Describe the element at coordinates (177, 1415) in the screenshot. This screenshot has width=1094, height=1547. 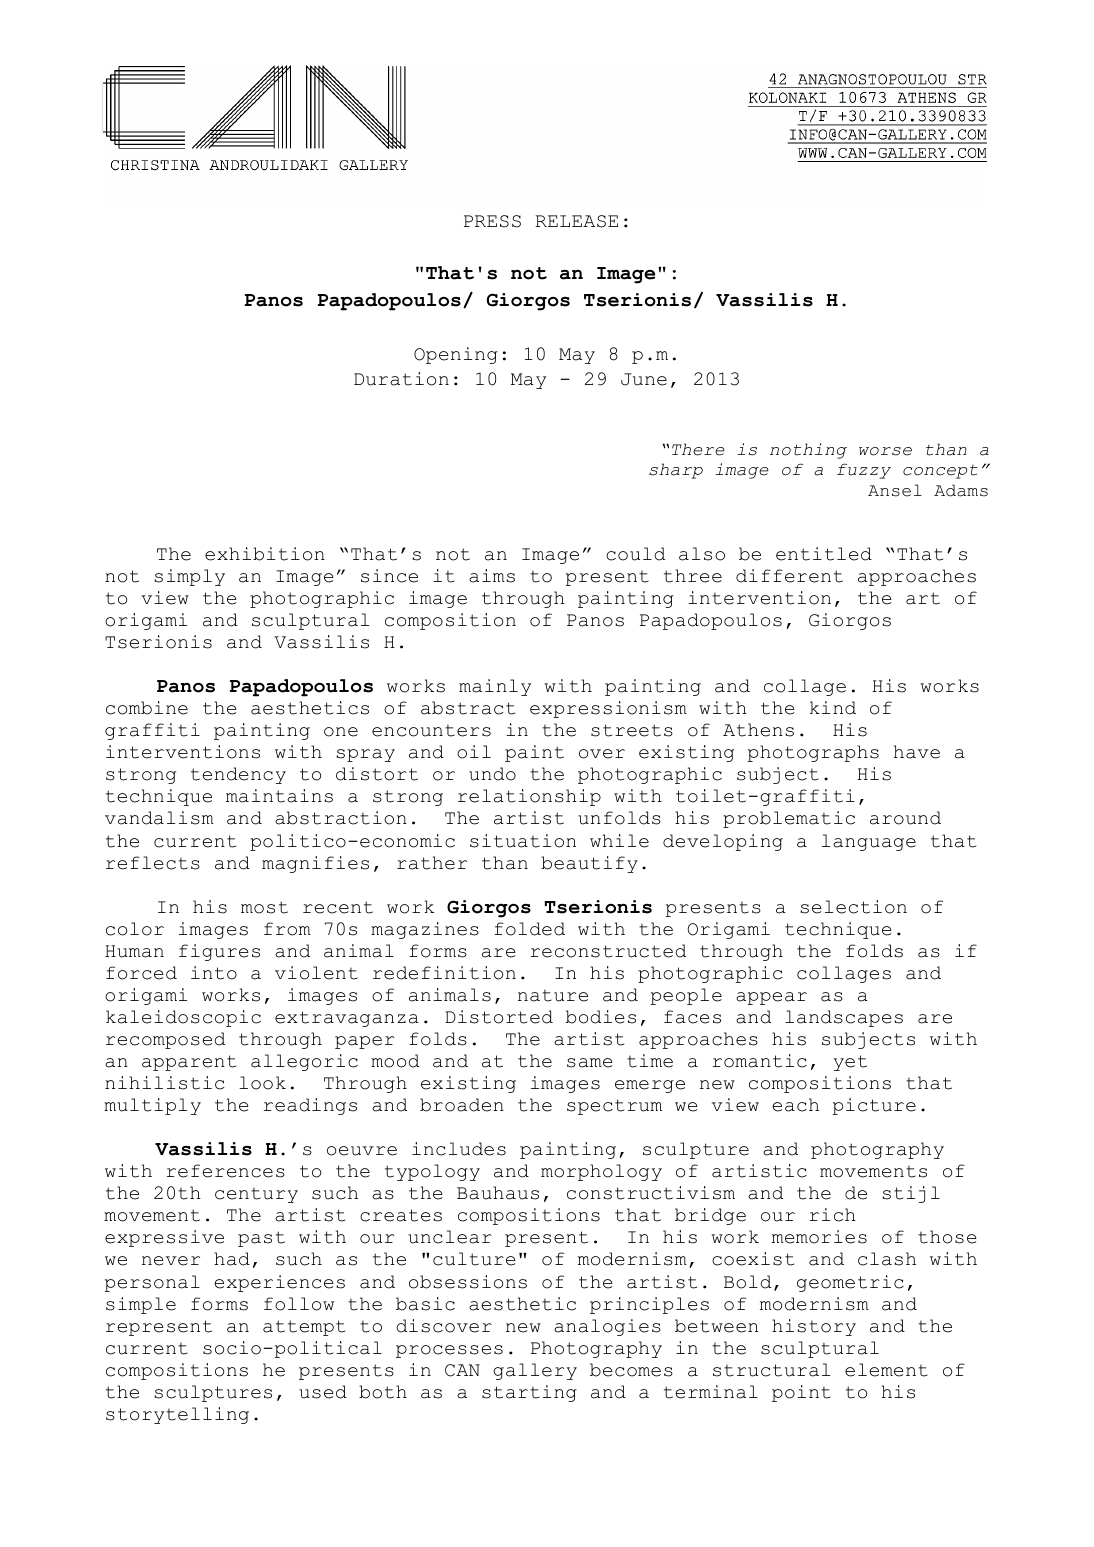
I see `storytelling` at that location.
